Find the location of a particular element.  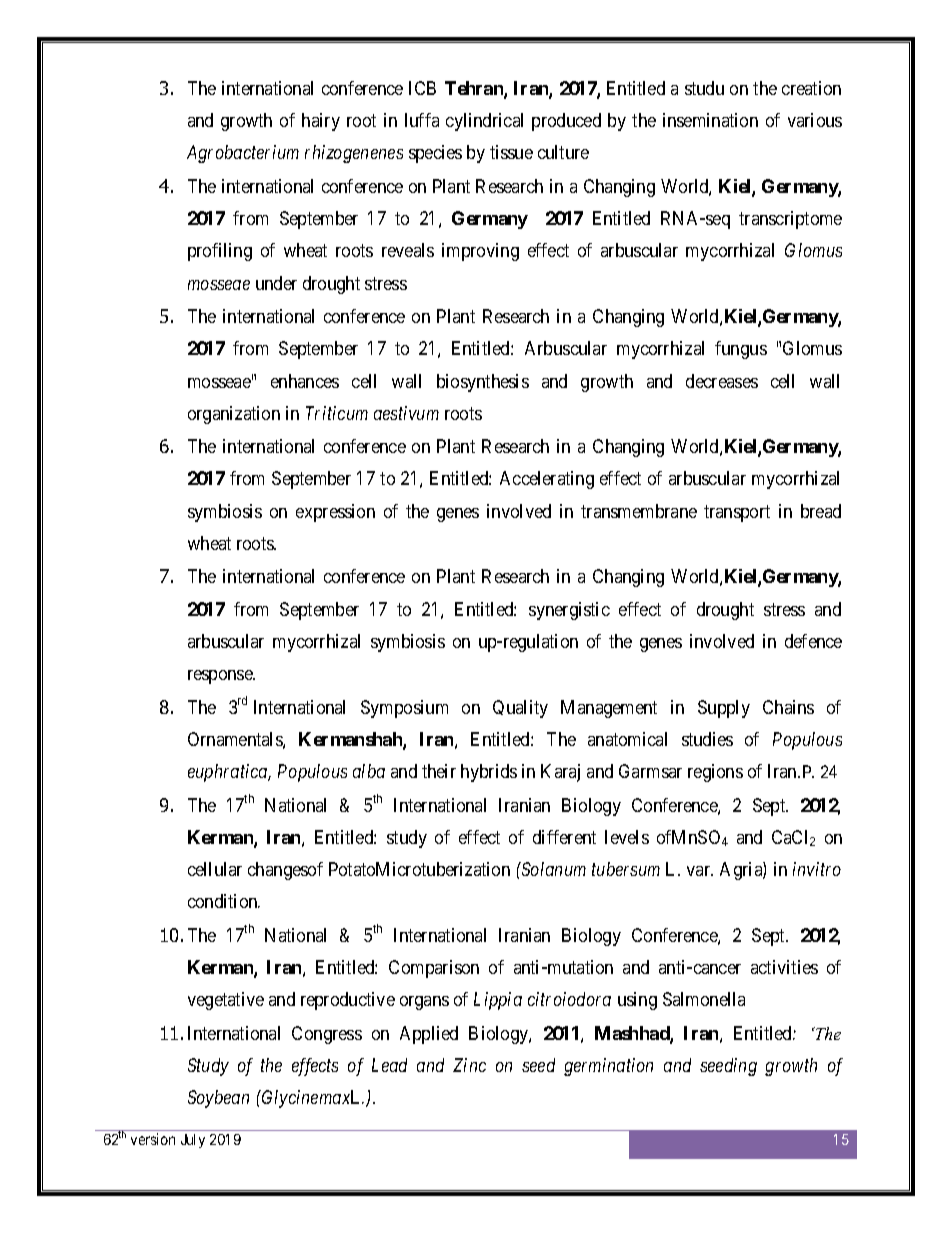

July is located at coordinates (193, 1141).
